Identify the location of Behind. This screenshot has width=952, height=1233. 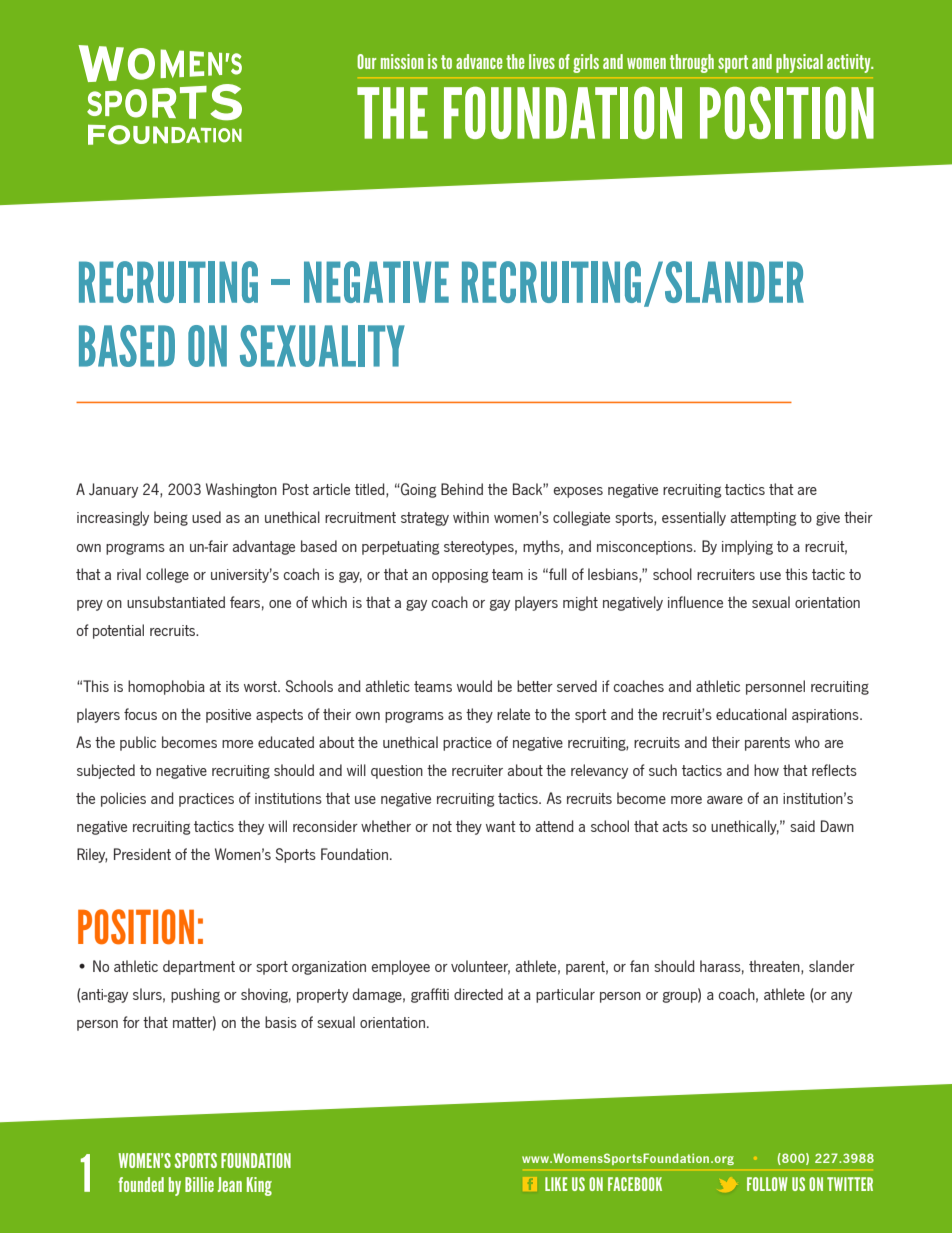
(462, 489).
